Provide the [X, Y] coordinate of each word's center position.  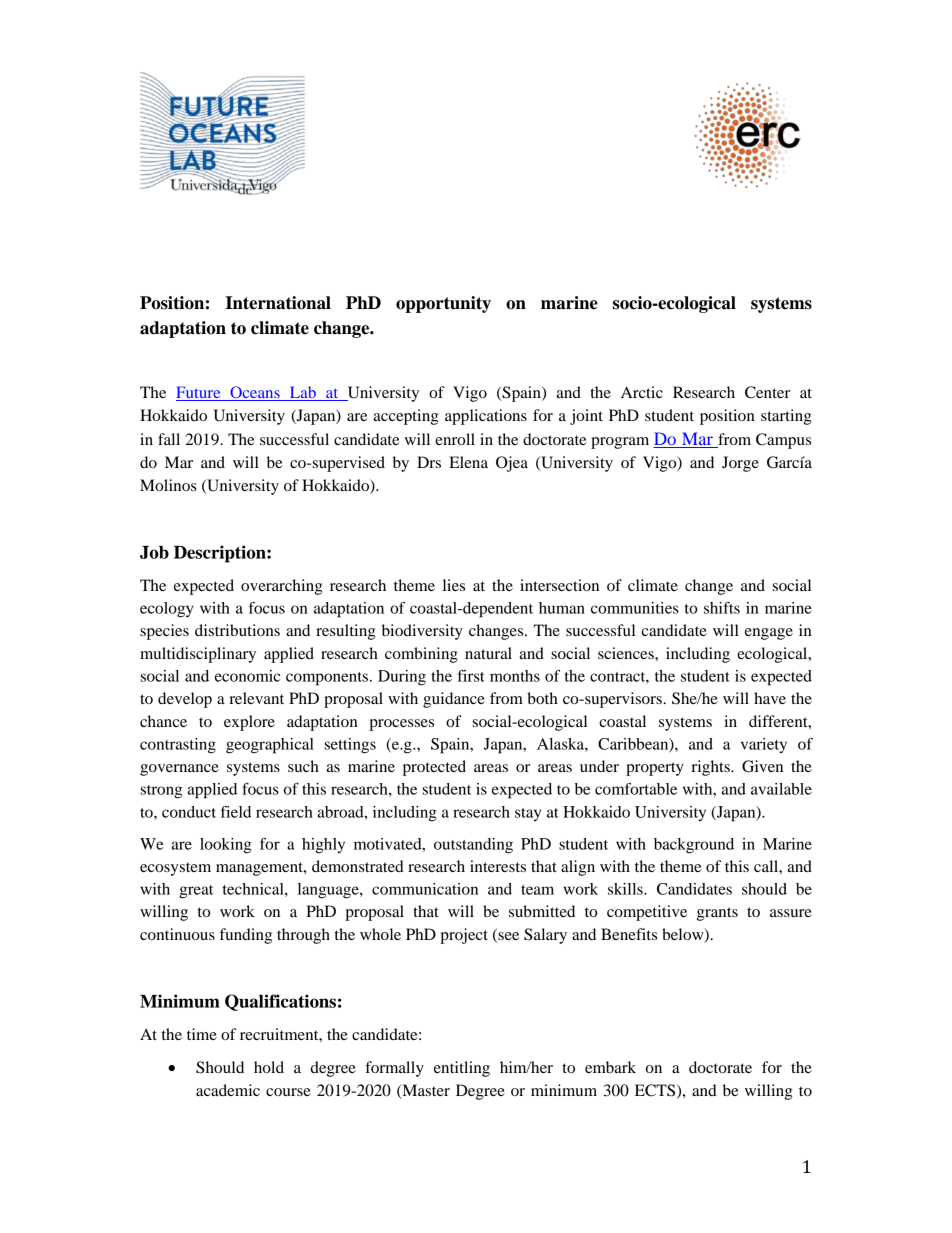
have [770, 698]
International [278, 303]
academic [228, 1090]
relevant [256, 698]
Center [767, 392]
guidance [454, 700]
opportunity [443, 304]
